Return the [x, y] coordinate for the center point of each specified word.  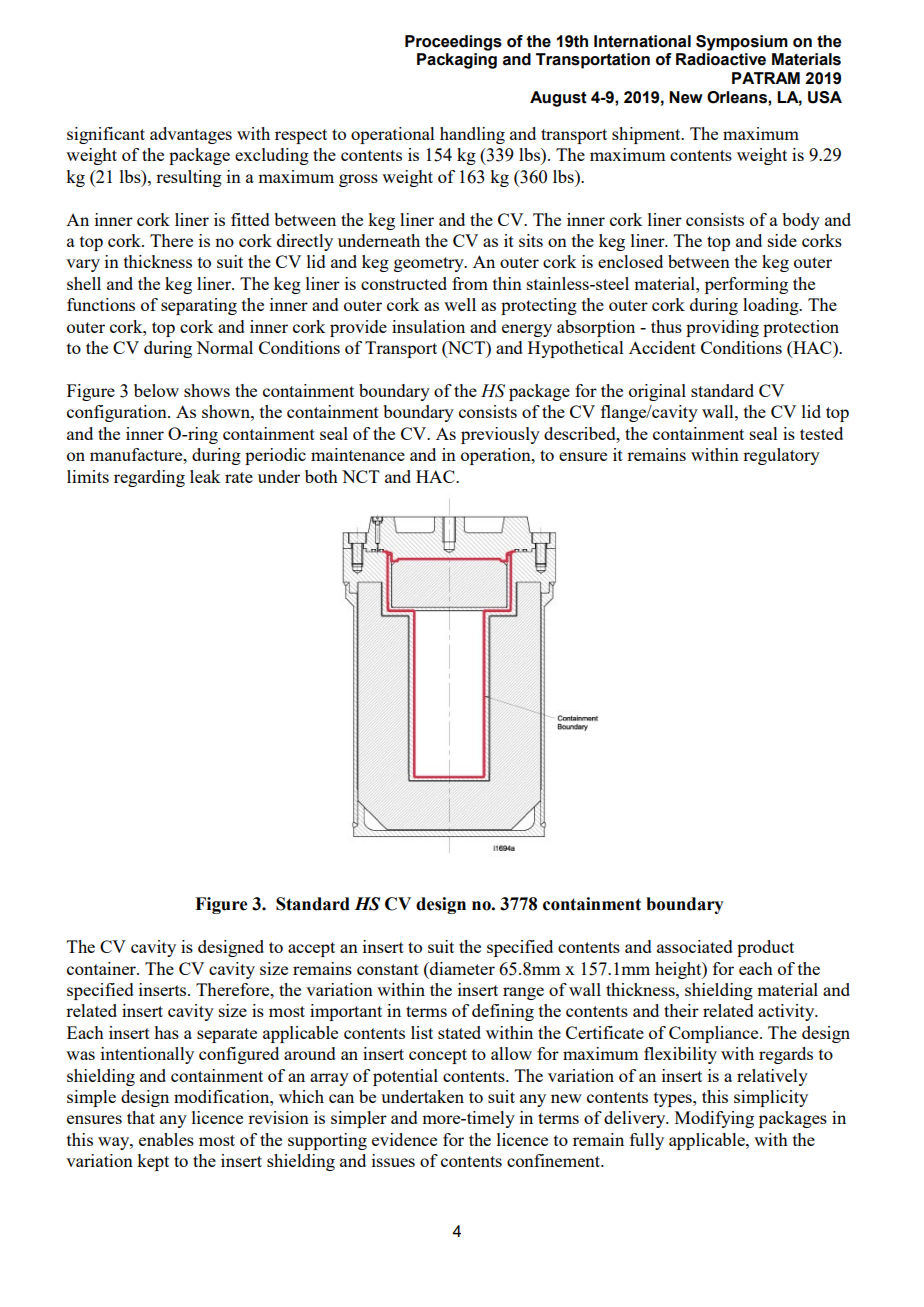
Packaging [457, 61]
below [156, 390]
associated [695, 946]
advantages [191, 135]
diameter [461, 968]
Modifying [714, 1119]
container [102, 968]
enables [166, 1139]
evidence [404, 1139]
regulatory [781, 456]
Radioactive [721, 59]
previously [500, 435]
